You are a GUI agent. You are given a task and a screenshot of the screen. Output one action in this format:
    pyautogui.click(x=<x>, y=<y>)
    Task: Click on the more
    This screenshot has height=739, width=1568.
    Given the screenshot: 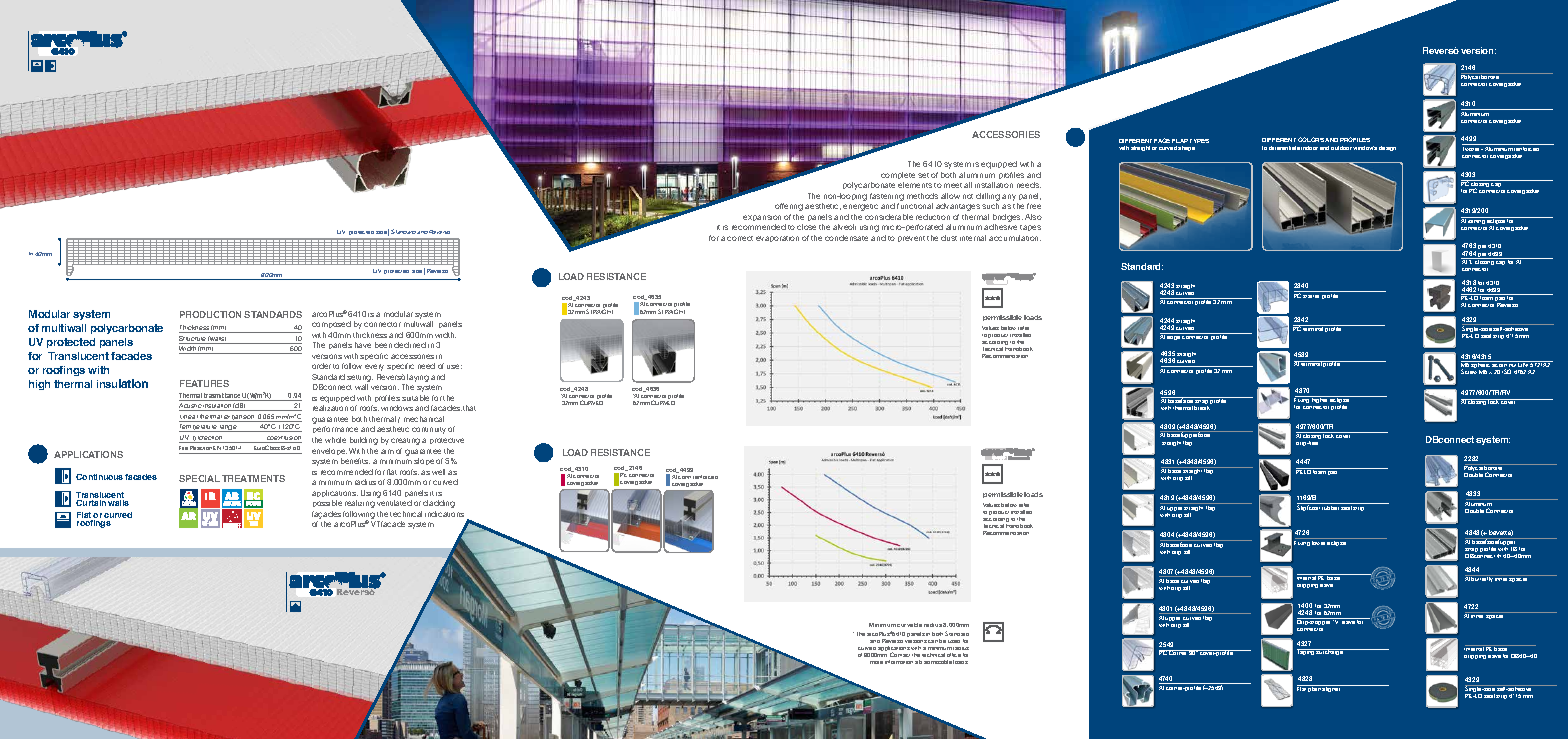 What is the action you would take?
    pyautogui.click(x=876, y=662)
